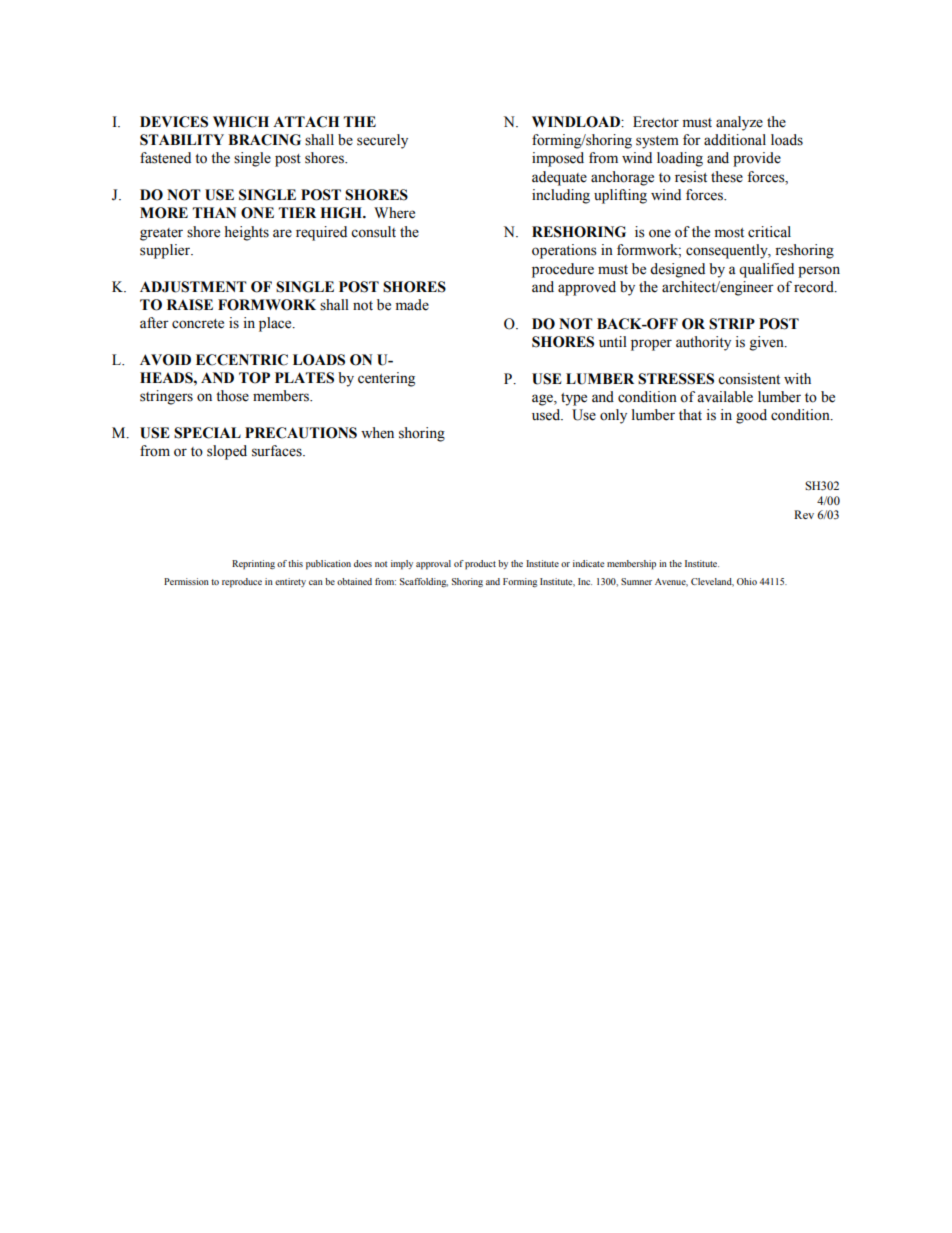  I want to click on imposed, so click(558, 159).
